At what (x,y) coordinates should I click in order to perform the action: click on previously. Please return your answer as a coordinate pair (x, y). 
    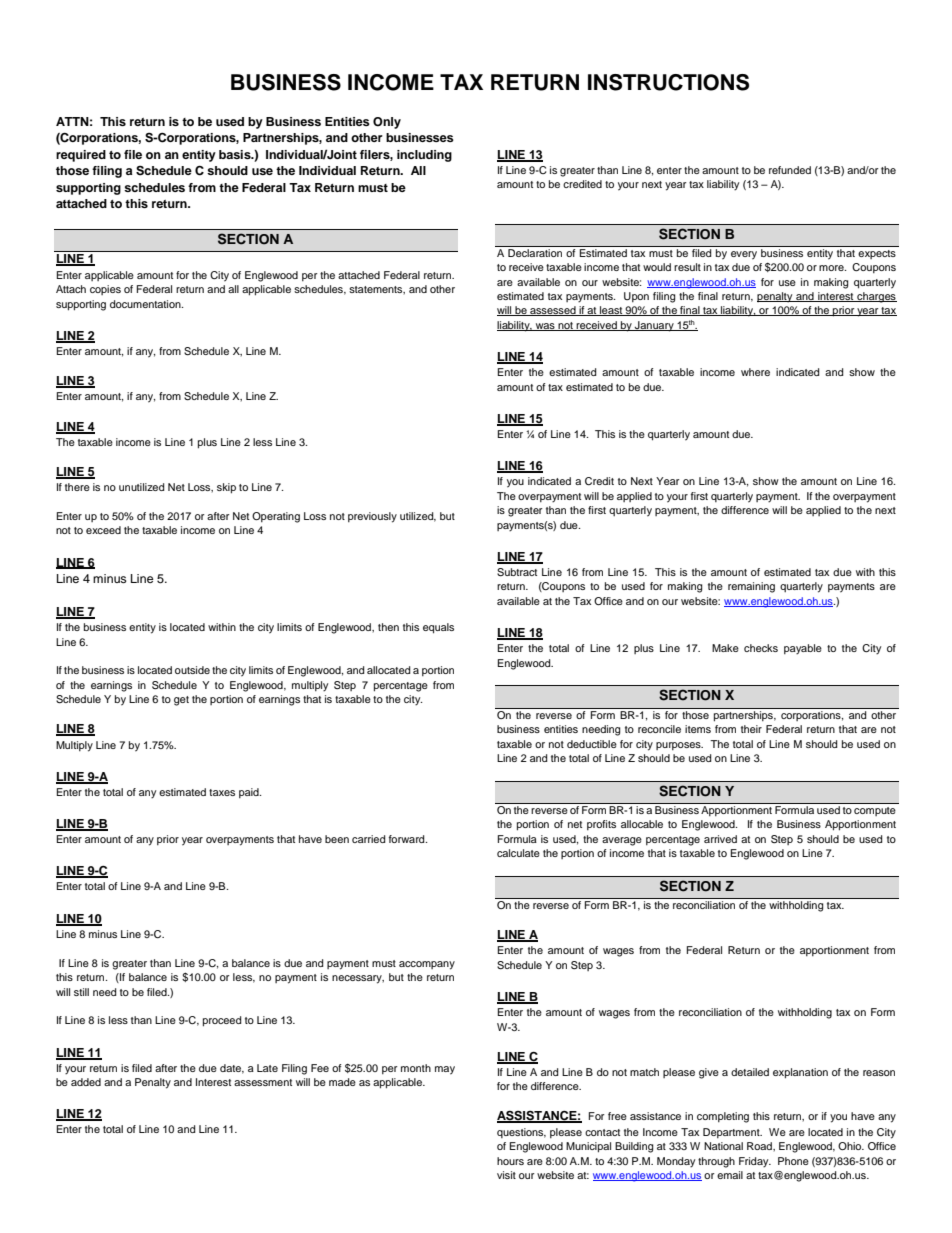
    Looking at the image, I should click on (372, 517).
